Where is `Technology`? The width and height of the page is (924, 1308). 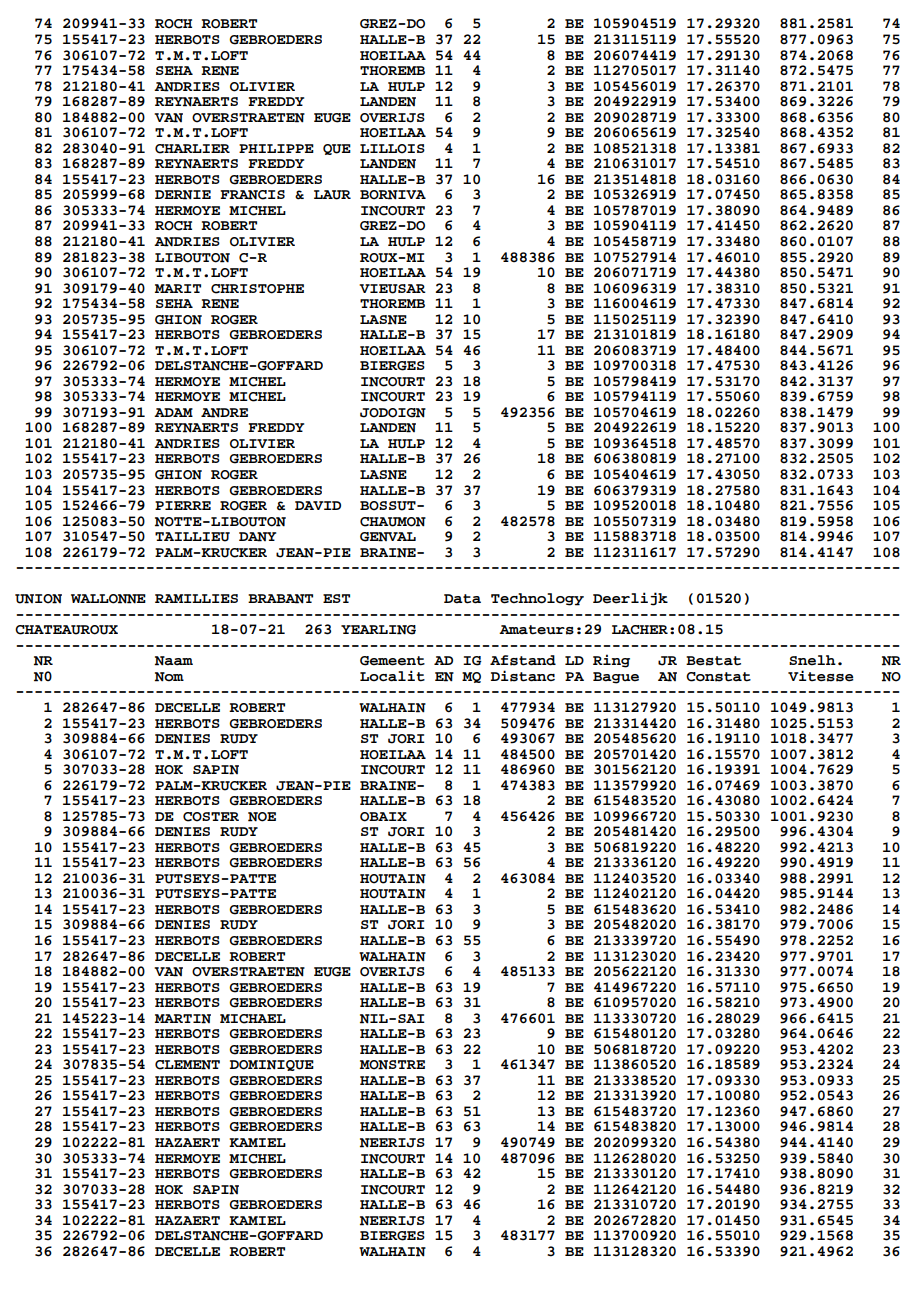
Technology is located at coordinates (537, 599).
